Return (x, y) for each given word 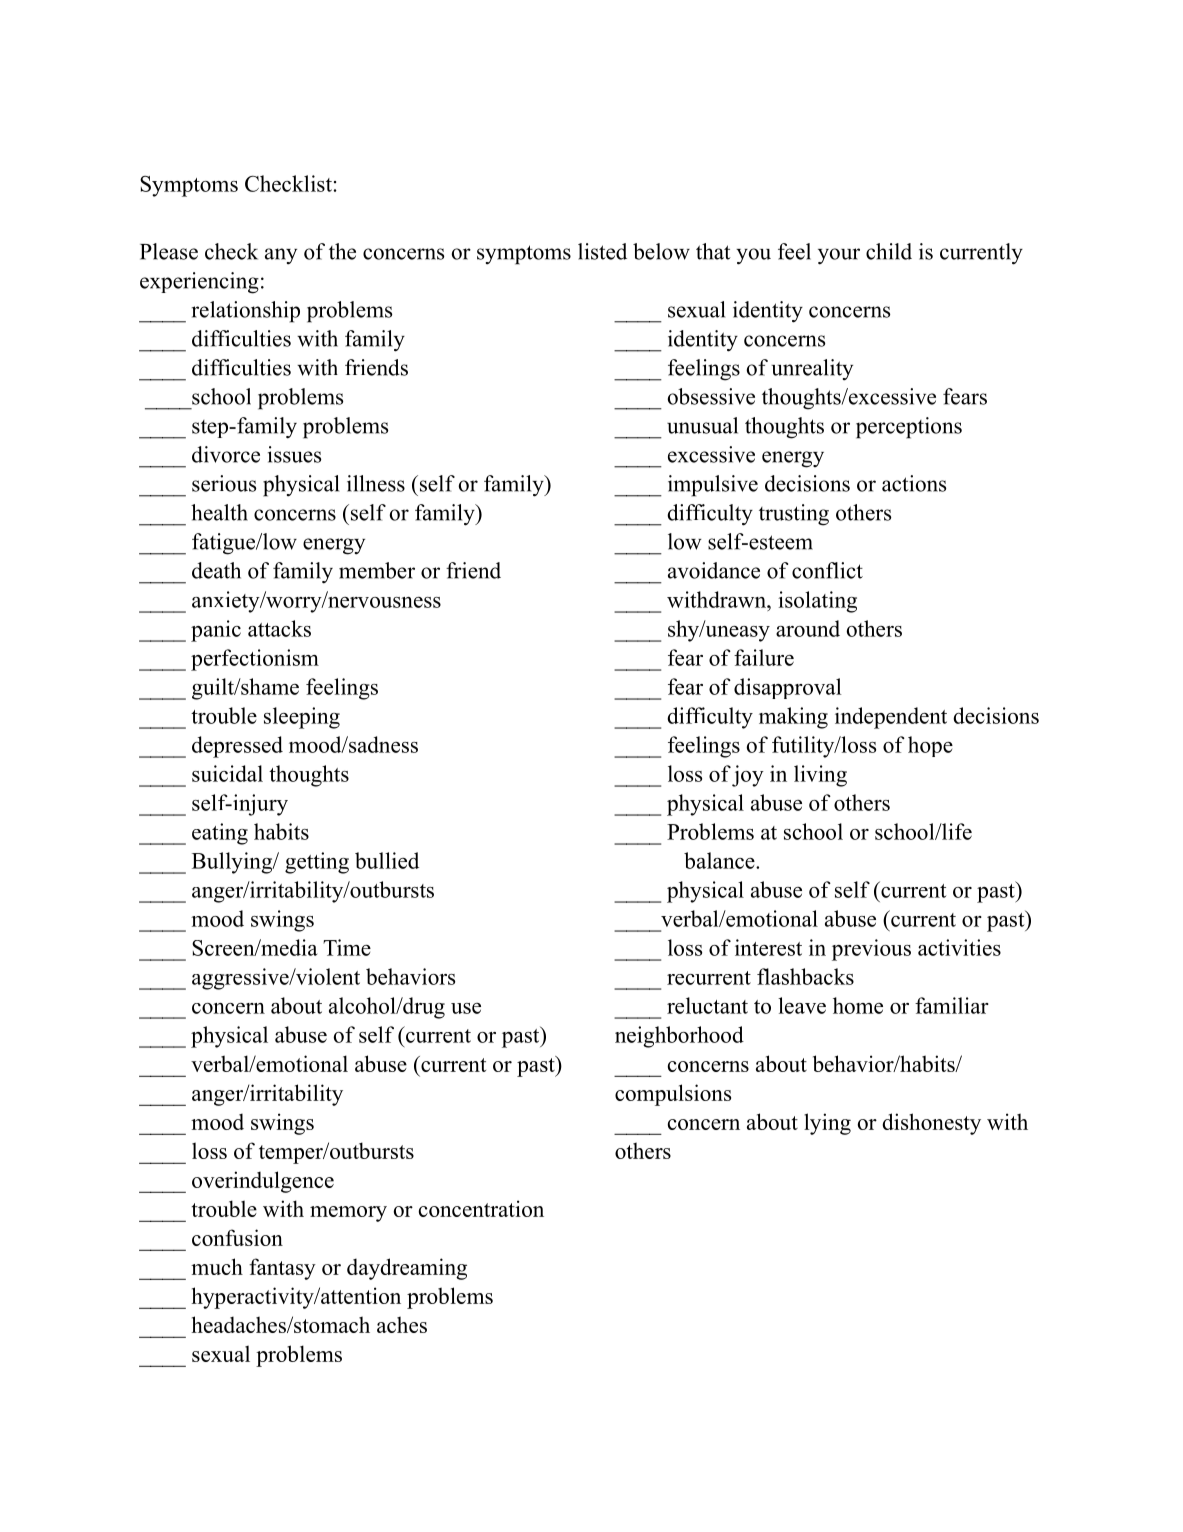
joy (748, 776)
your (839, 256)
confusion (237, 1237)
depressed (237, 747)
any (281, 256)
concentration (481, 1208)
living (820, 776)
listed (602, 251)
